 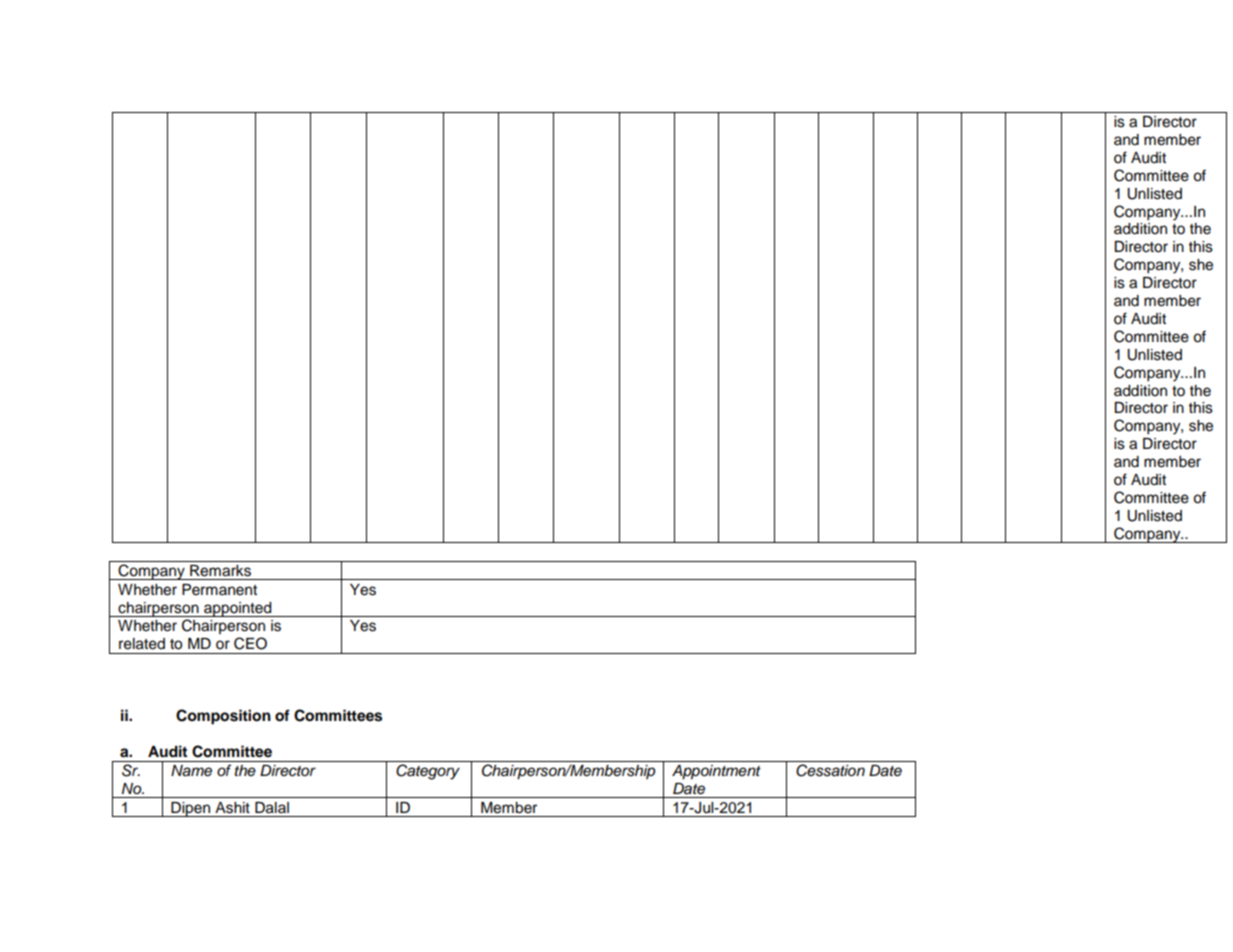 What do you see at coordinates (223, 717) in the screenshot?
I see `Composition` at bounding box center [223, 717].
